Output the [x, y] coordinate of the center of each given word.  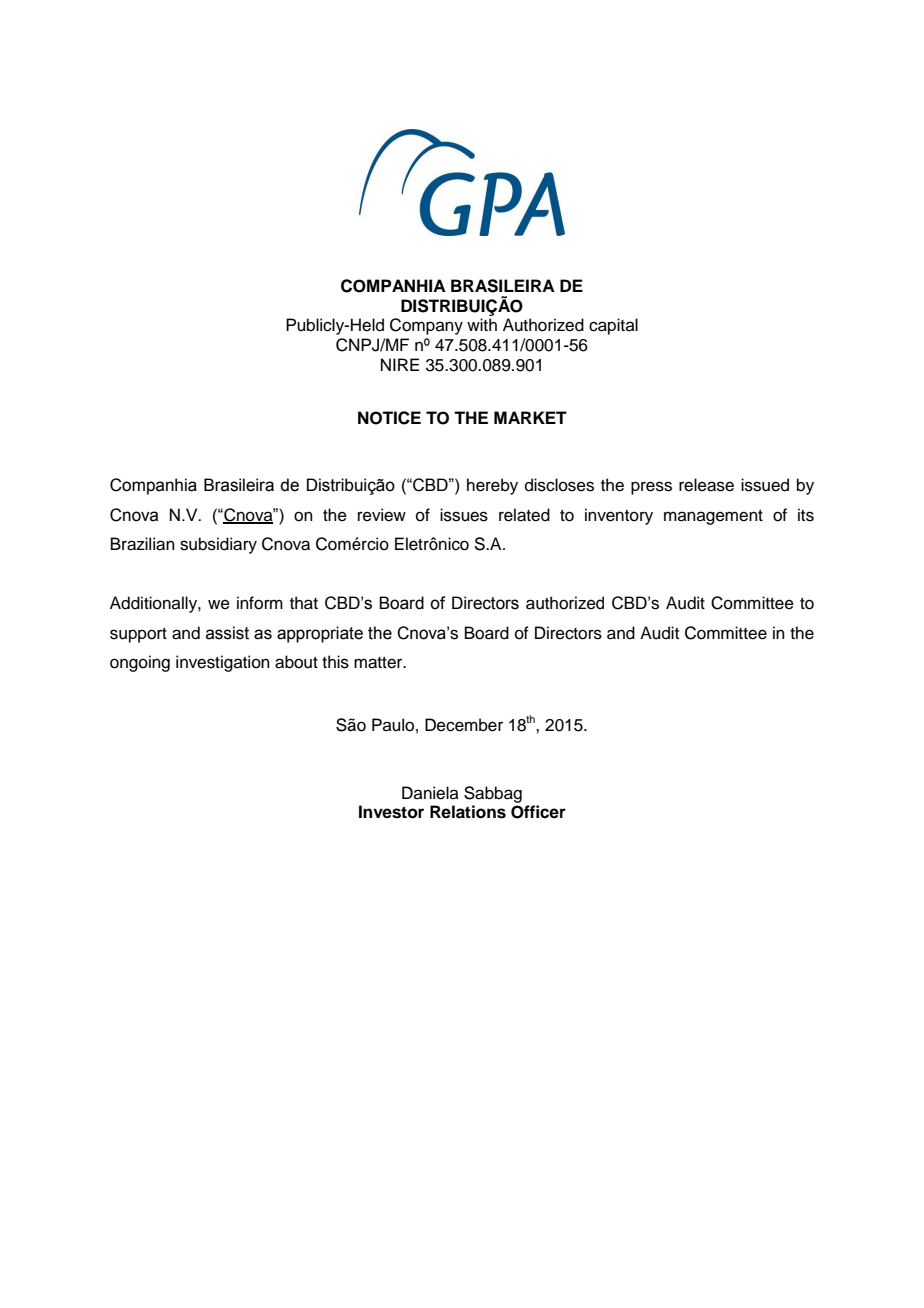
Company [426, 326]
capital [613, 326]
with [482, 324]
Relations [468, 812]
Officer [538, 812]
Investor [391, 812]
